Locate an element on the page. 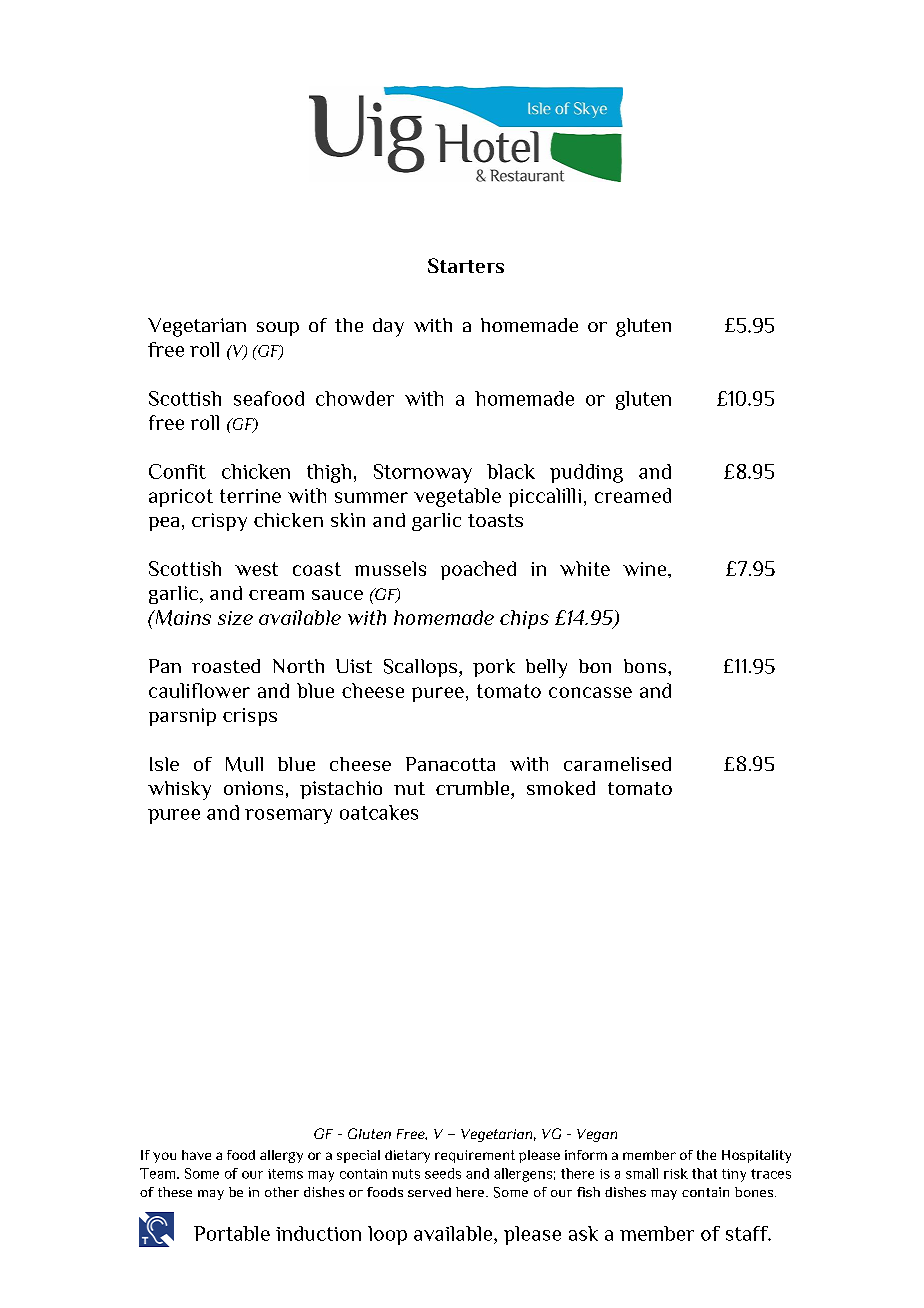 The width and height of the page is (924, 1308). caramelised is located at coordinates (617, 764).
